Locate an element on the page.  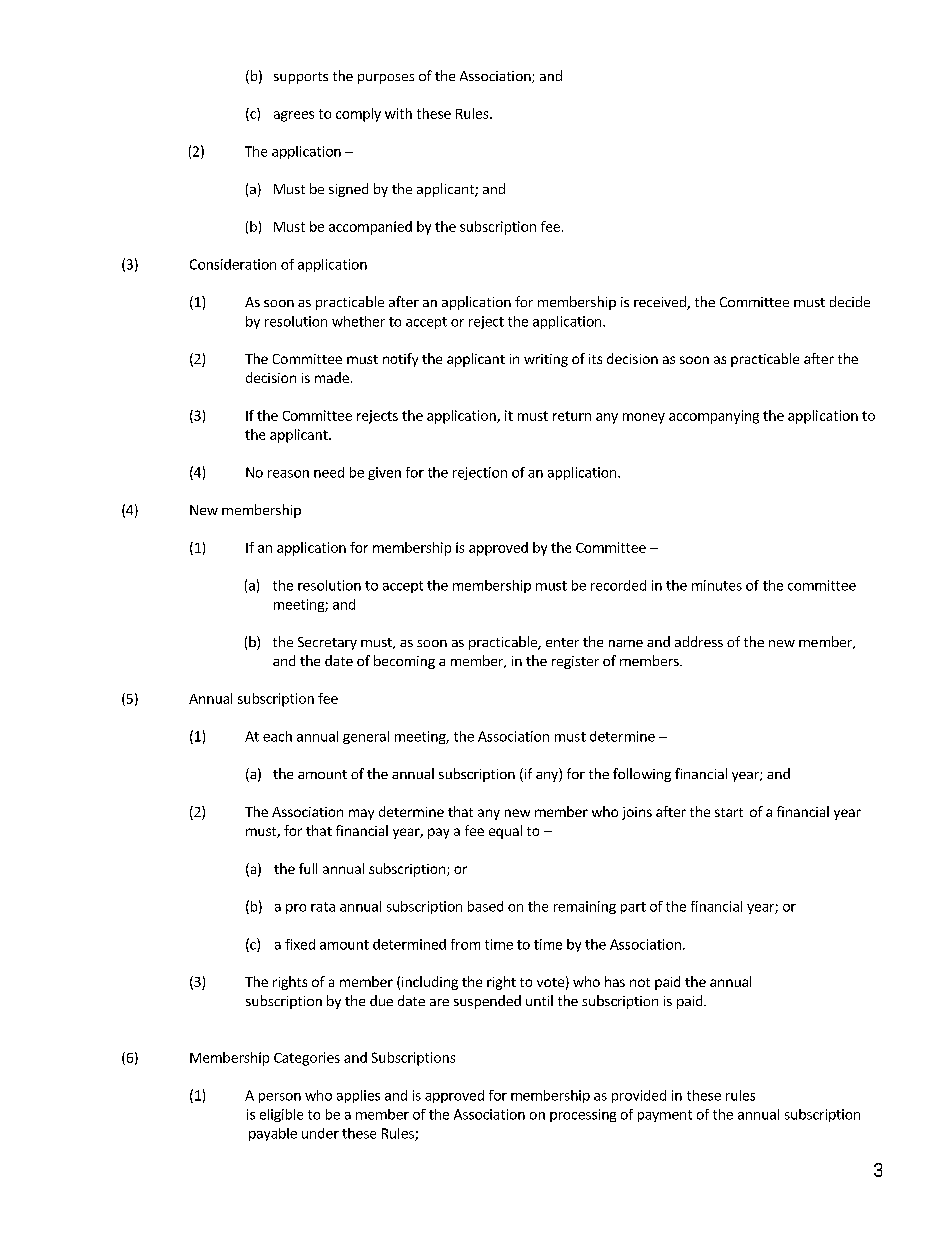
processing is located at coordinates (583, 1115).
